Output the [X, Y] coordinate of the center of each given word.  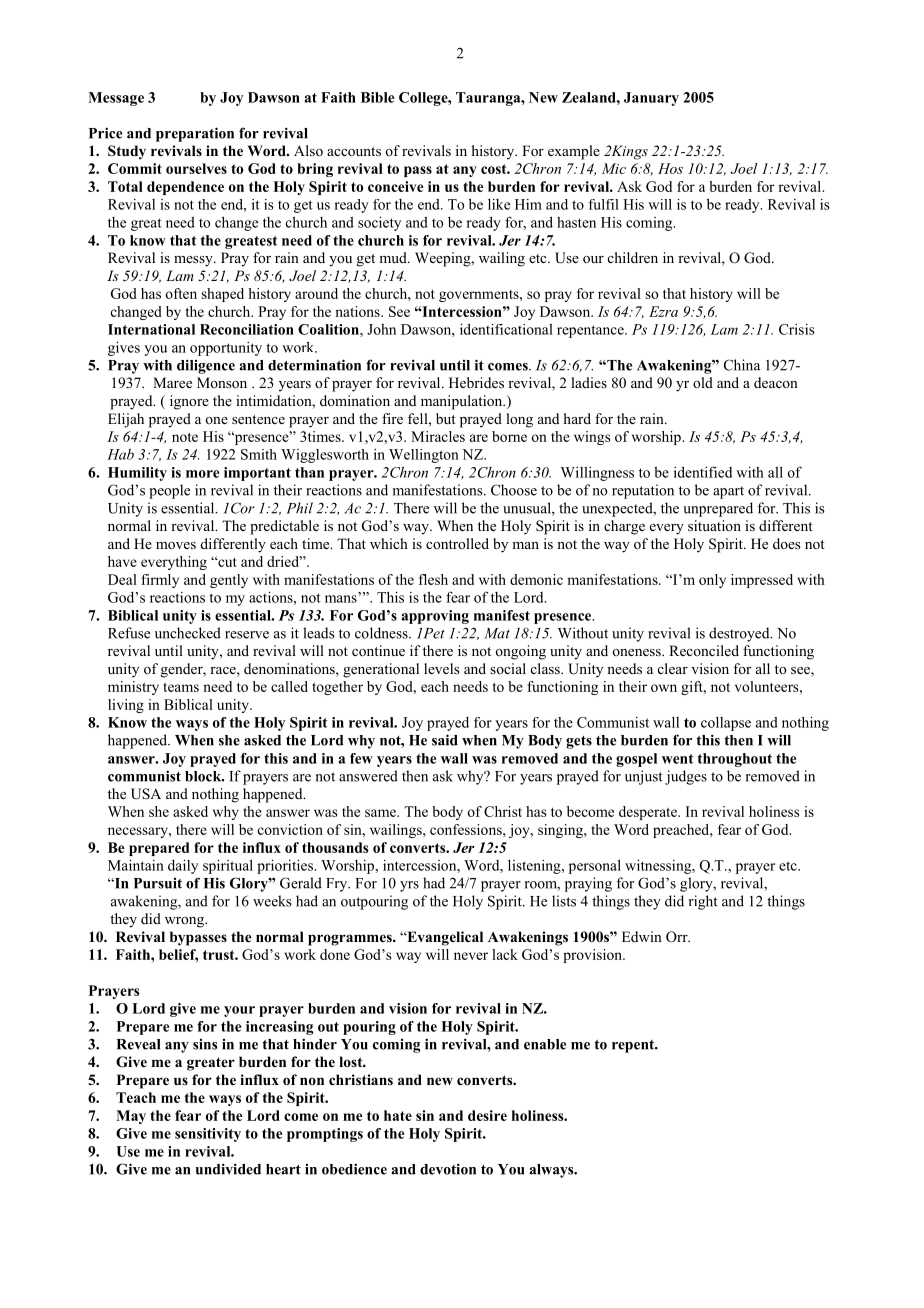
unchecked [188, 633]
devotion [448, 1169]
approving [435, 617]
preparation [195, 134]
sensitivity [208, 1135]
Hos [670, 168]
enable [545, 1044]
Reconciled [704, 650]
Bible [377, 97]
